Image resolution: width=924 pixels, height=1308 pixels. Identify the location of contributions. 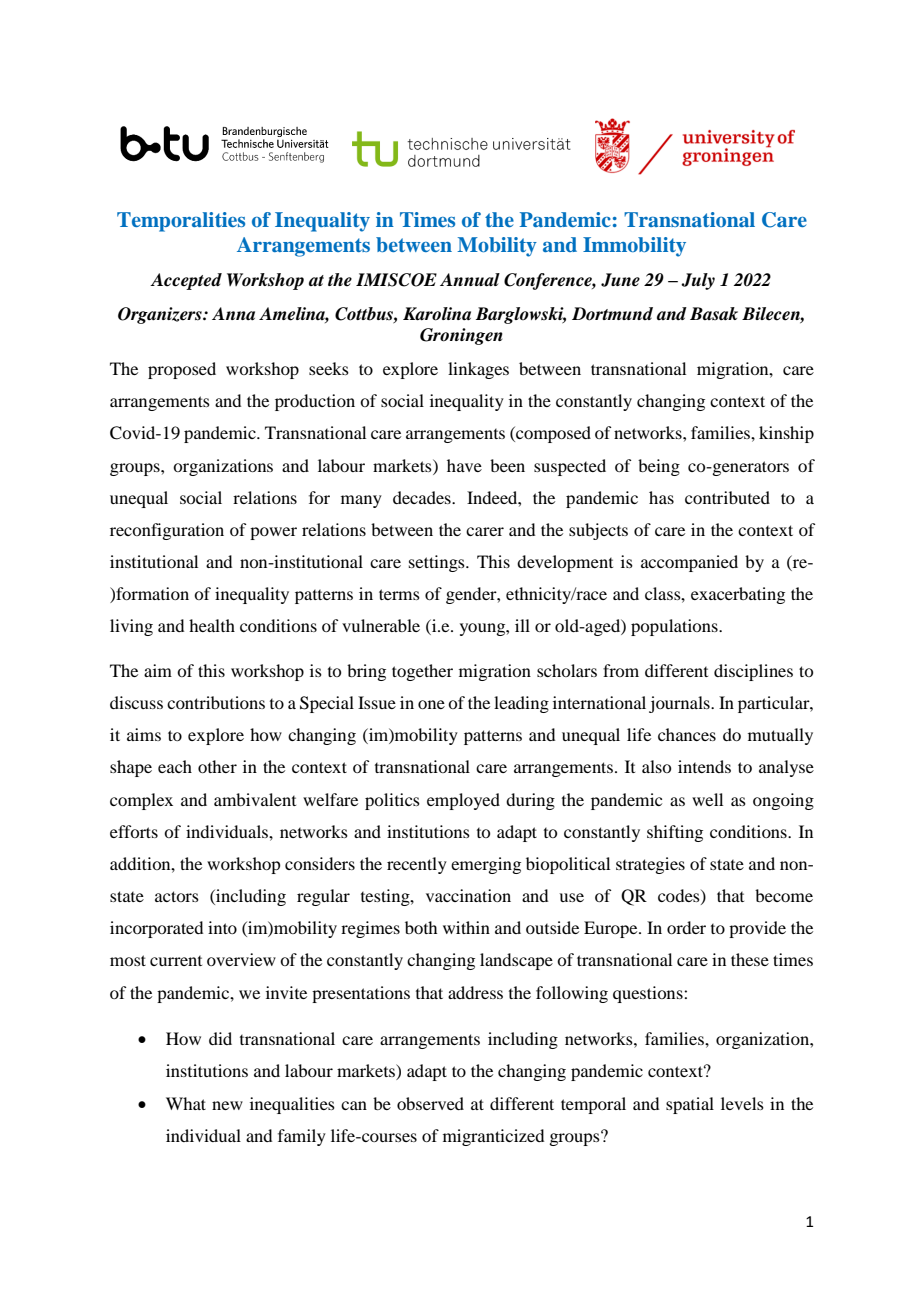
(216, 702).
